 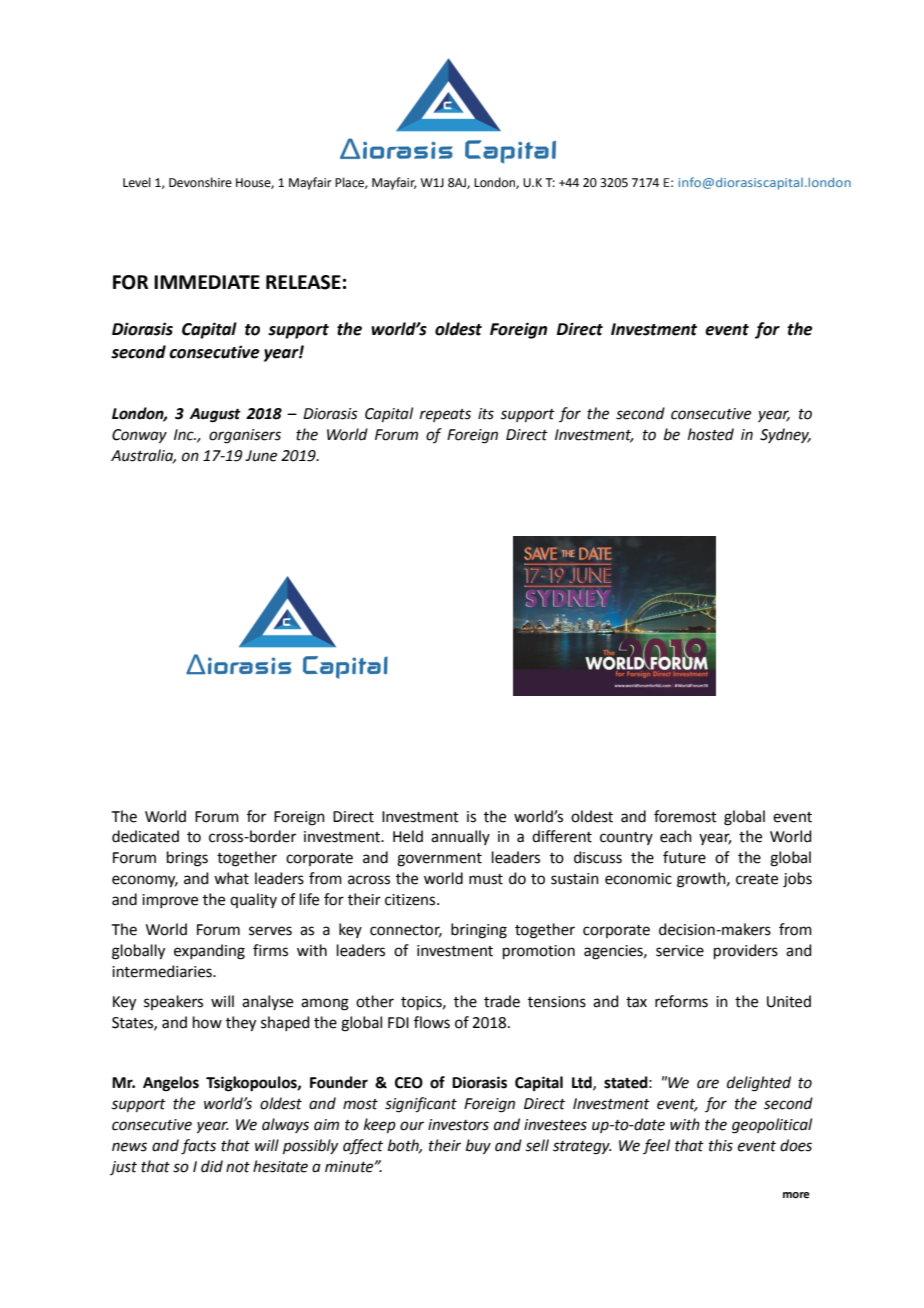 I want to click on this, so click(x=721, y=1145).
